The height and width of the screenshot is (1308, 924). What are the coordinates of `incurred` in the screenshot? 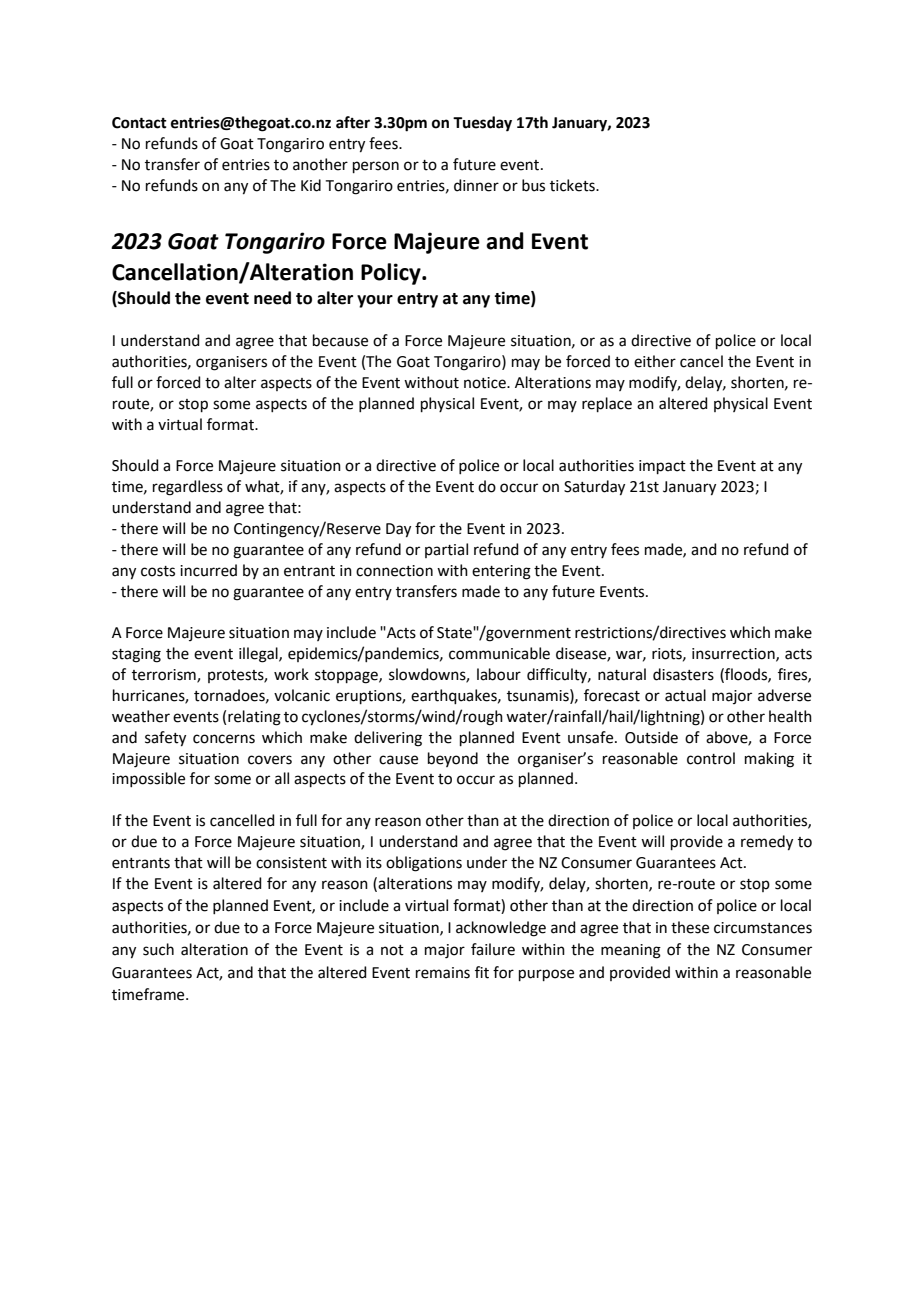 It's located at (208, 570).
